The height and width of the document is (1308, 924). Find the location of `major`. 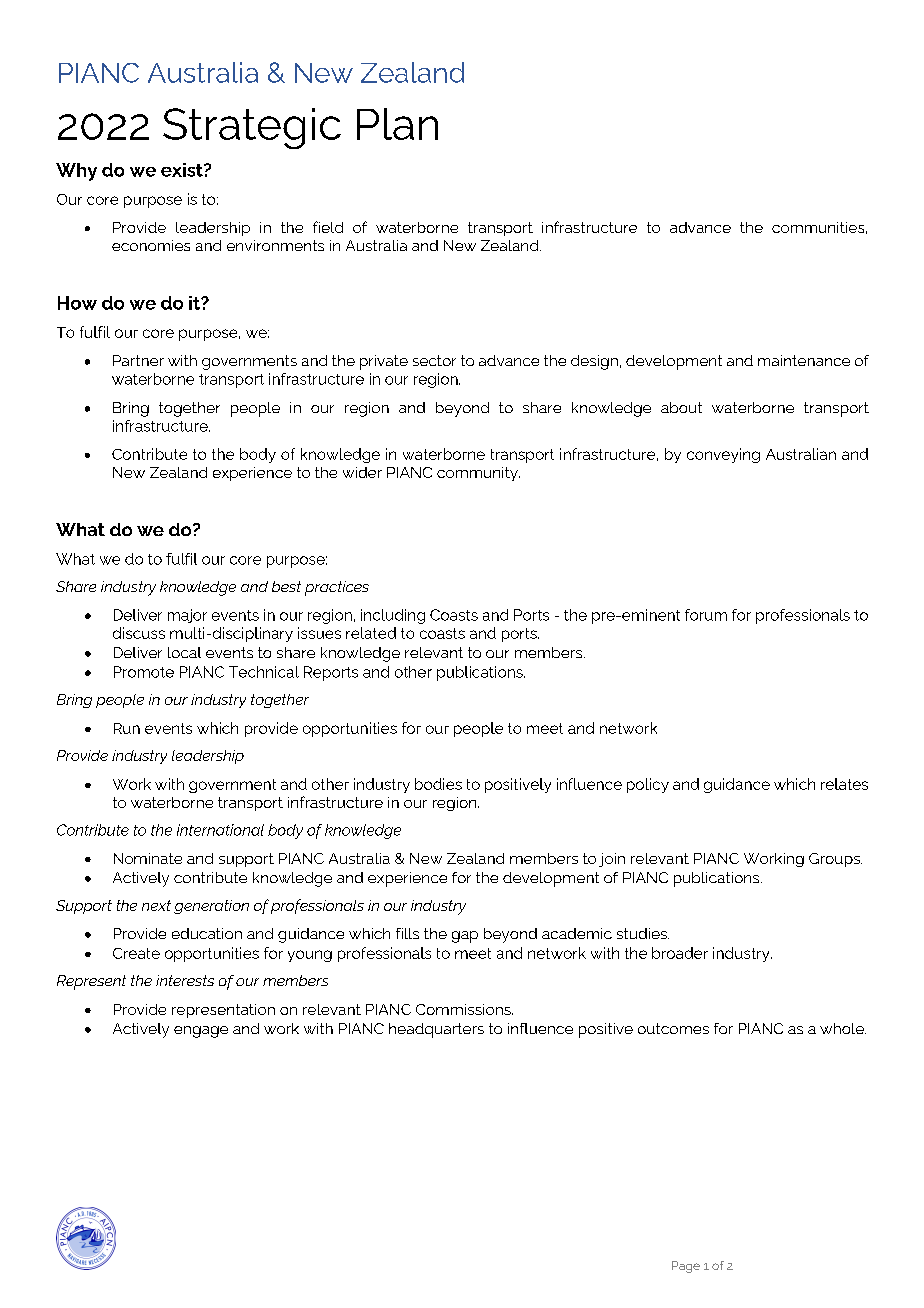

major is located at coordinates (187, 616).
